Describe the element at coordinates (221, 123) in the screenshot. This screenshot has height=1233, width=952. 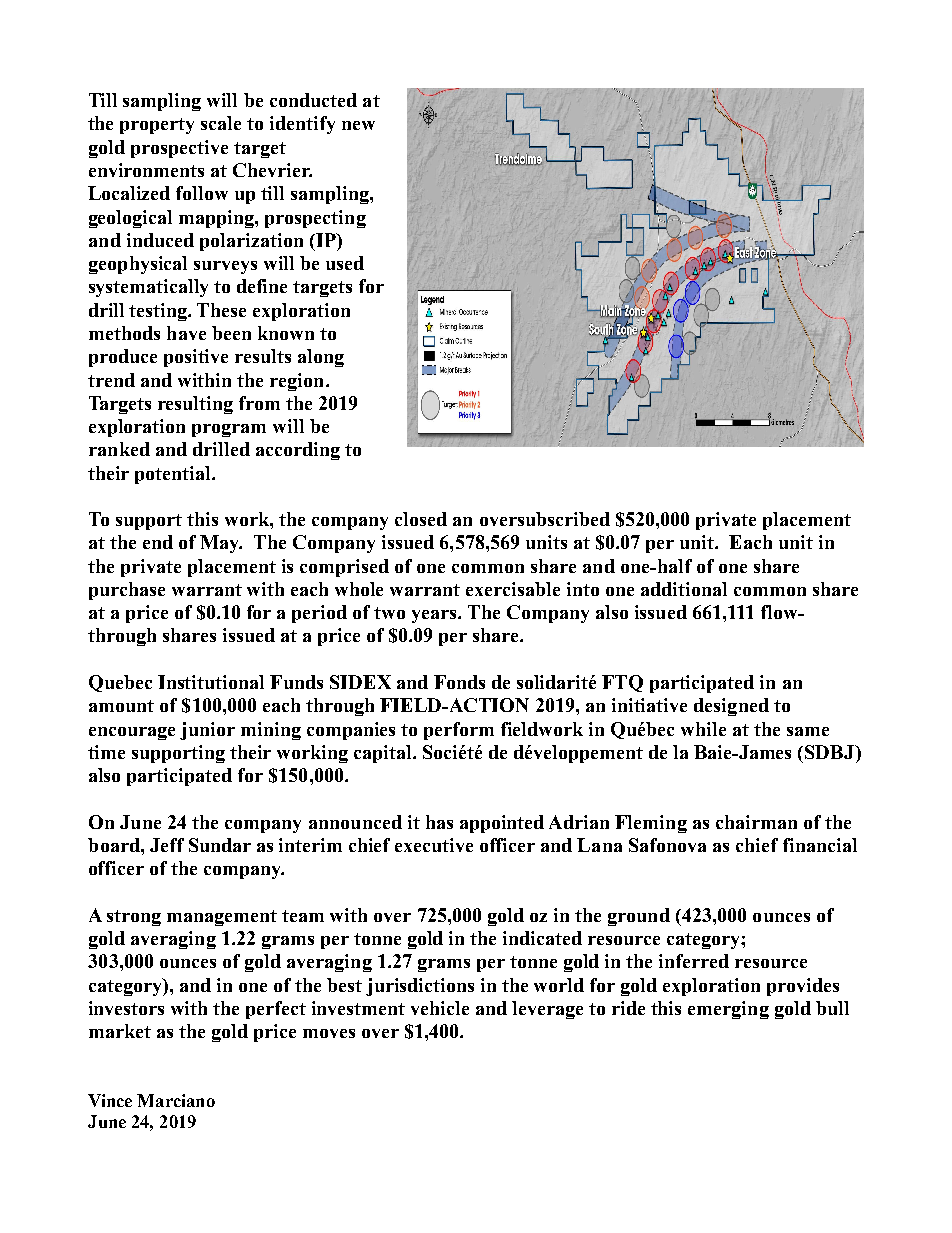
I see `scale` at that location.
